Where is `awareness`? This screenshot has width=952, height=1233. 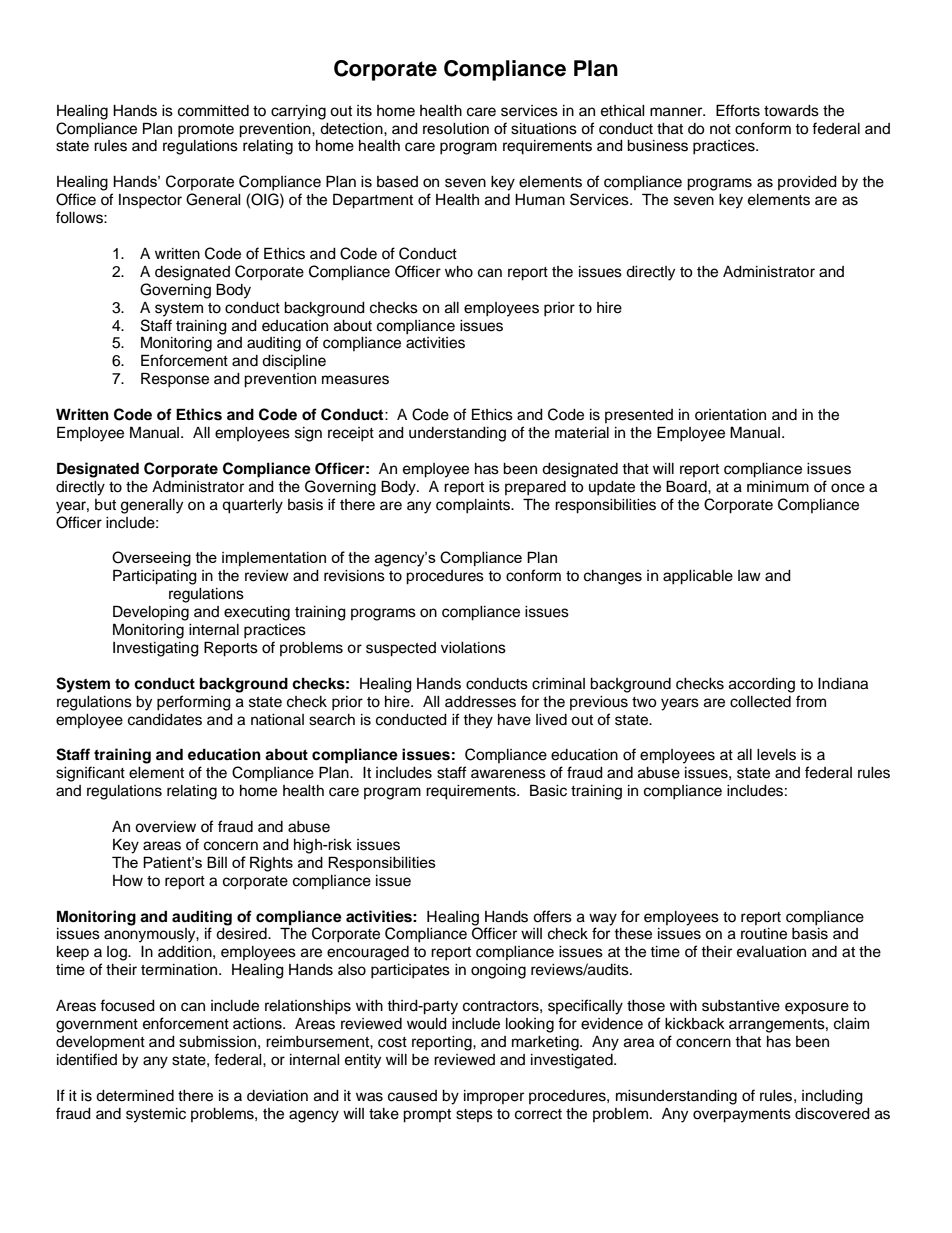
awareness is located at coordinates (508, 774).
